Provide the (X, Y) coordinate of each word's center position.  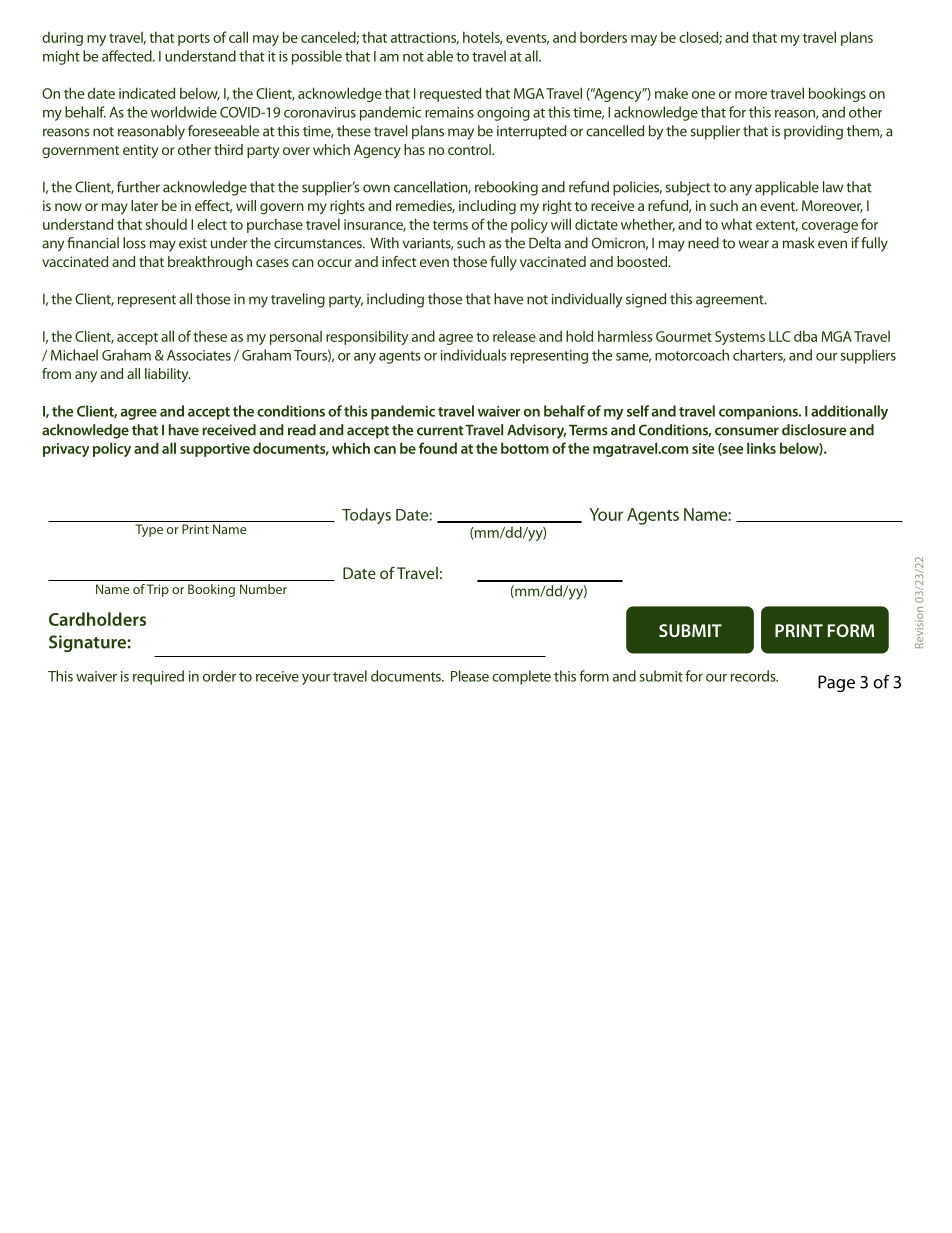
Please (470, 676)
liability (168, 375)
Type (149, 530)
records (754, 676)
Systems (740, 338)
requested (450, 94)
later (144, 205)
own (376, 188)
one (703, 95)
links (761, 448)
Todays (366, 516)
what (736, 224)
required (158, 677)
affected (128, 56)
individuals (474, 355)
